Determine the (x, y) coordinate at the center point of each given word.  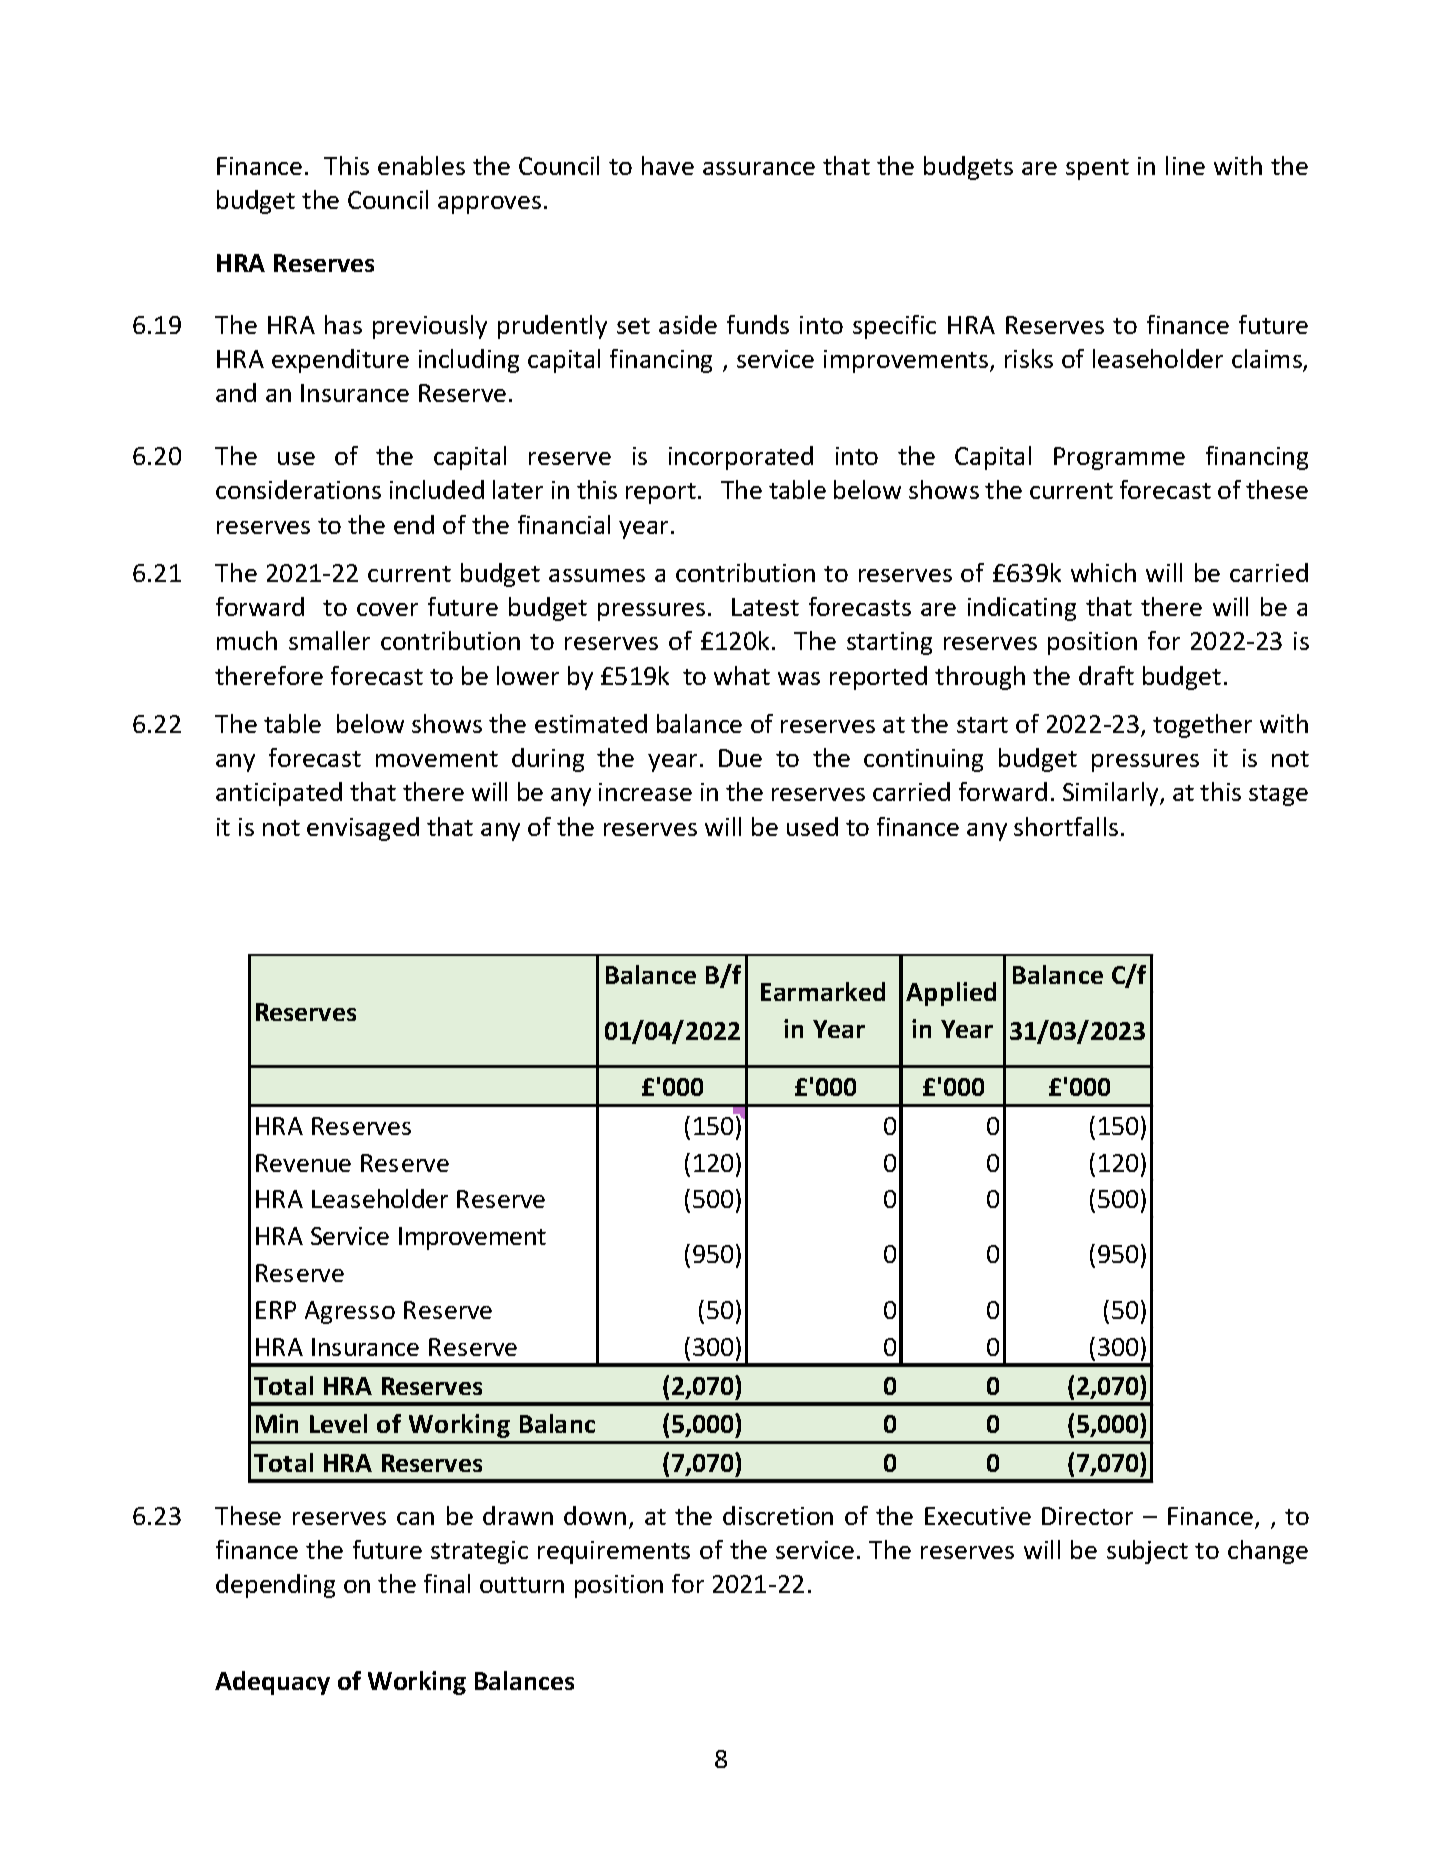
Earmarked (823, 991)
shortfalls (1066, 826)
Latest (765, 607)
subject (1147, 1552)
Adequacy (272, 1683)
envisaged (363, 829)
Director (1087, 1516)
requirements (614, 1552)
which (1103, 572)
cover (387, 609)
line (1185, 165)
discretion (778, 1515)
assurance (759, 168)
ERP (276, 1310)
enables (421, 165)
